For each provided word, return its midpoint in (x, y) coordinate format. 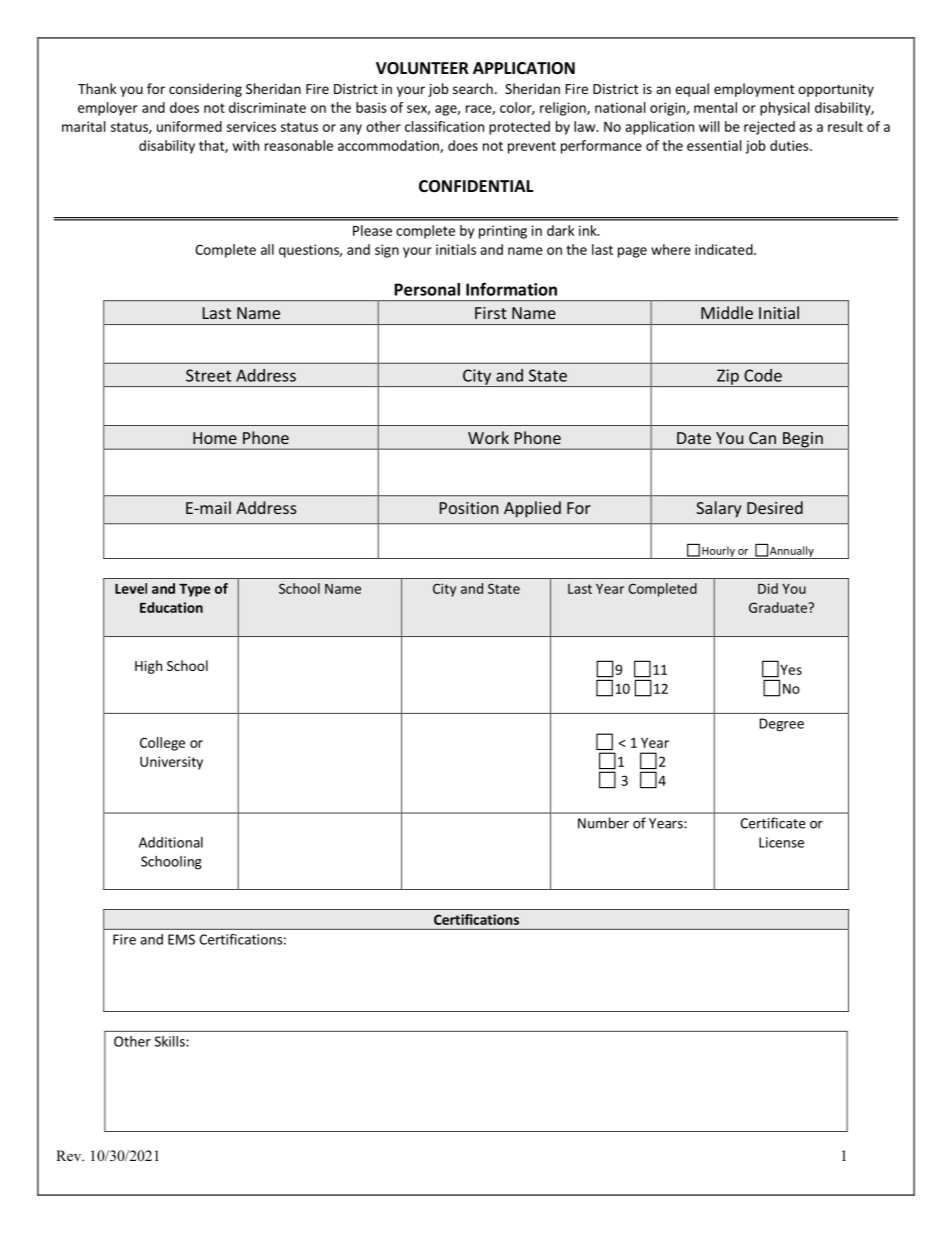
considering (205, 90)
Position (469, 508)
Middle (727, 312)
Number (603, 823)
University (171, 763)
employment (754, 90)
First (491, 313)
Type (195, 590)
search (473, 88)
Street (208, 375)
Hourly (718, 552)
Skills (171, 1041)
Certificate (773, 823)
